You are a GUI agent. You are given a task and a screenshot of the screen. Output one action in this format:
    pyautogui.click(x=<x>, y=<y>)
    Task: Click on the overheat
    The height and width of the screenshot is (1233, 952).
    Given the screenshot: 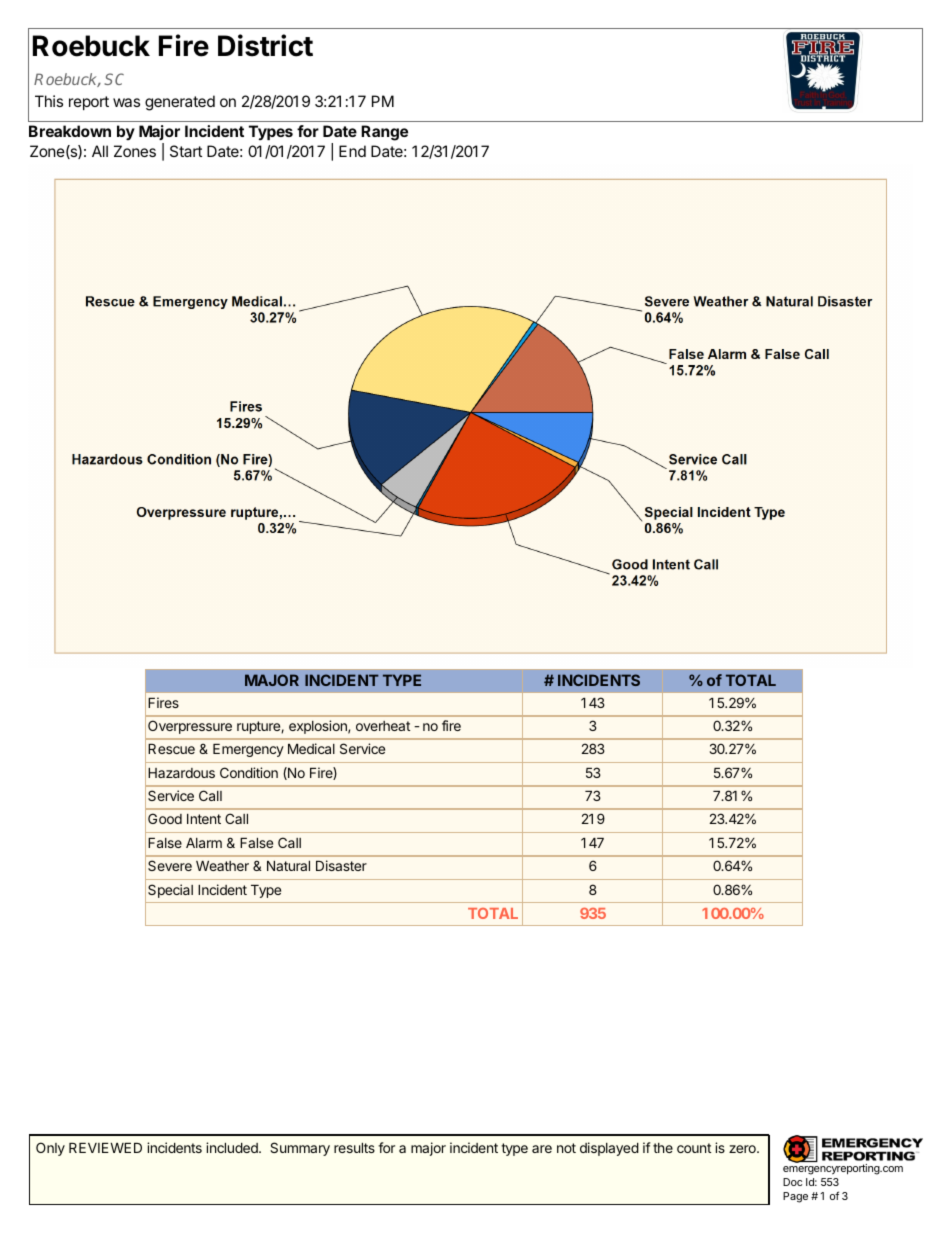 What is the action you would take?
    pyautogui.click(x=383, y=726)
